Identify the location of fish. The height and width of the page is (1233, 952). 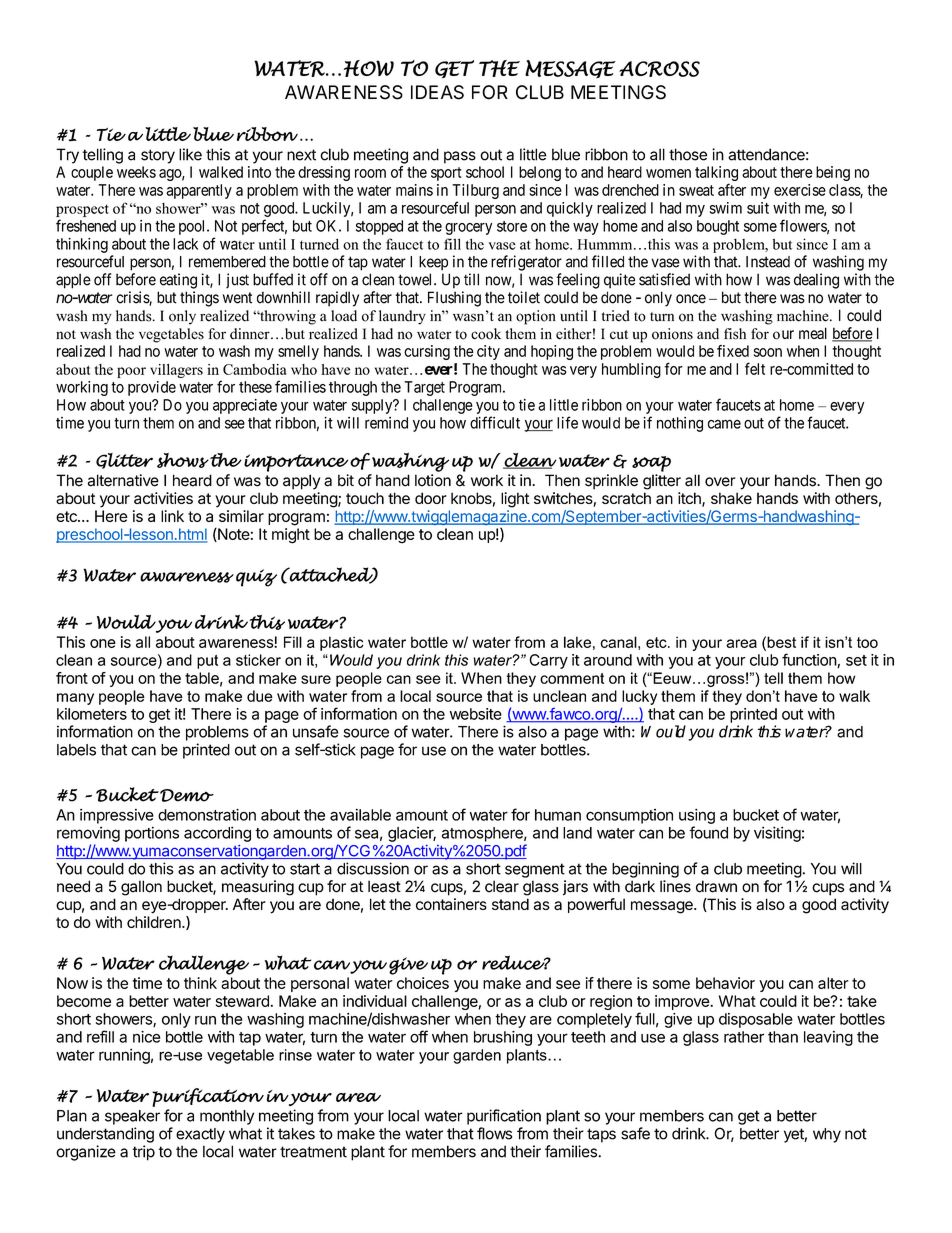
(735, 334).
